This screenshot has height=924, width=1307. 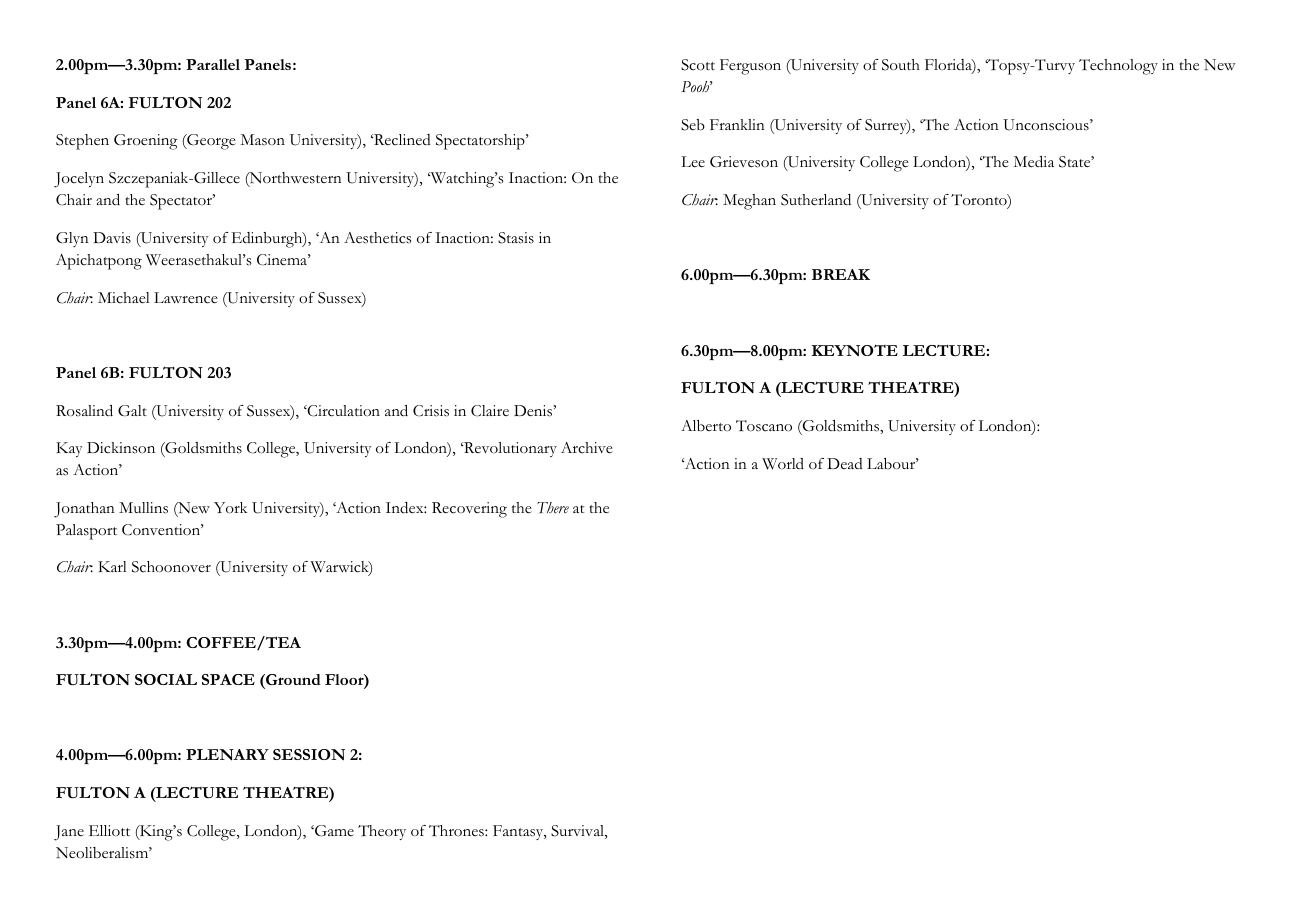 I want to click on South, so click(x=901, y=65).
